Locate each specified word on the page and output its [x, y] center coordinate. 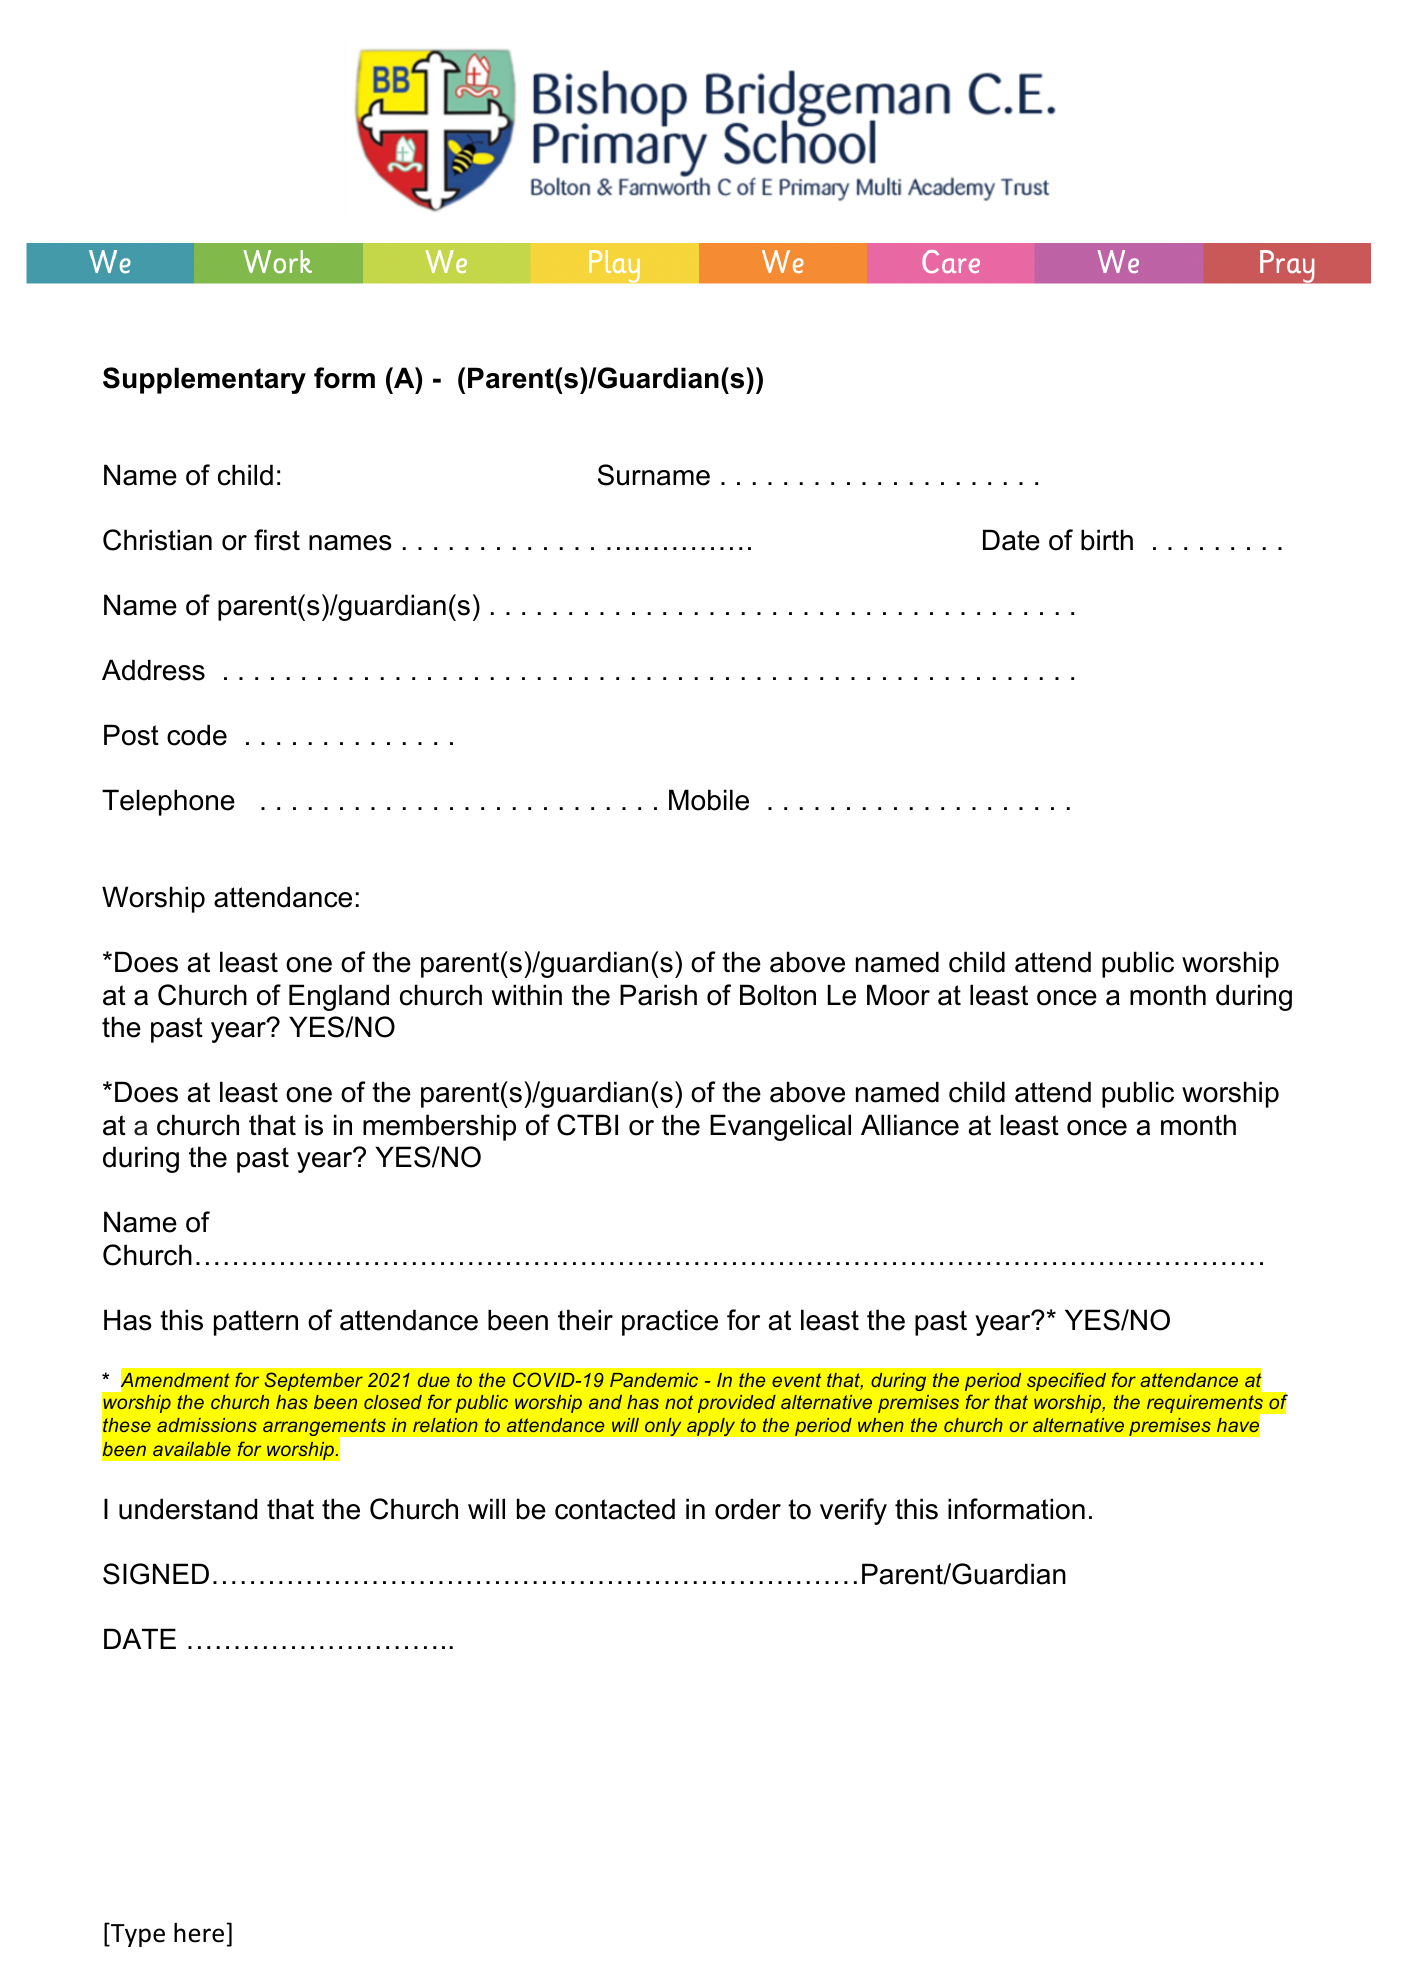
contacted [615, 1509]
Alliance [910, 1125]
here [200, 1932]
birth [1107, 540]
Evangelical [780, 1127]
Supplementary [204, 380]
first [277, 540]
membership [439, 1127]
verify [853, 1511]
